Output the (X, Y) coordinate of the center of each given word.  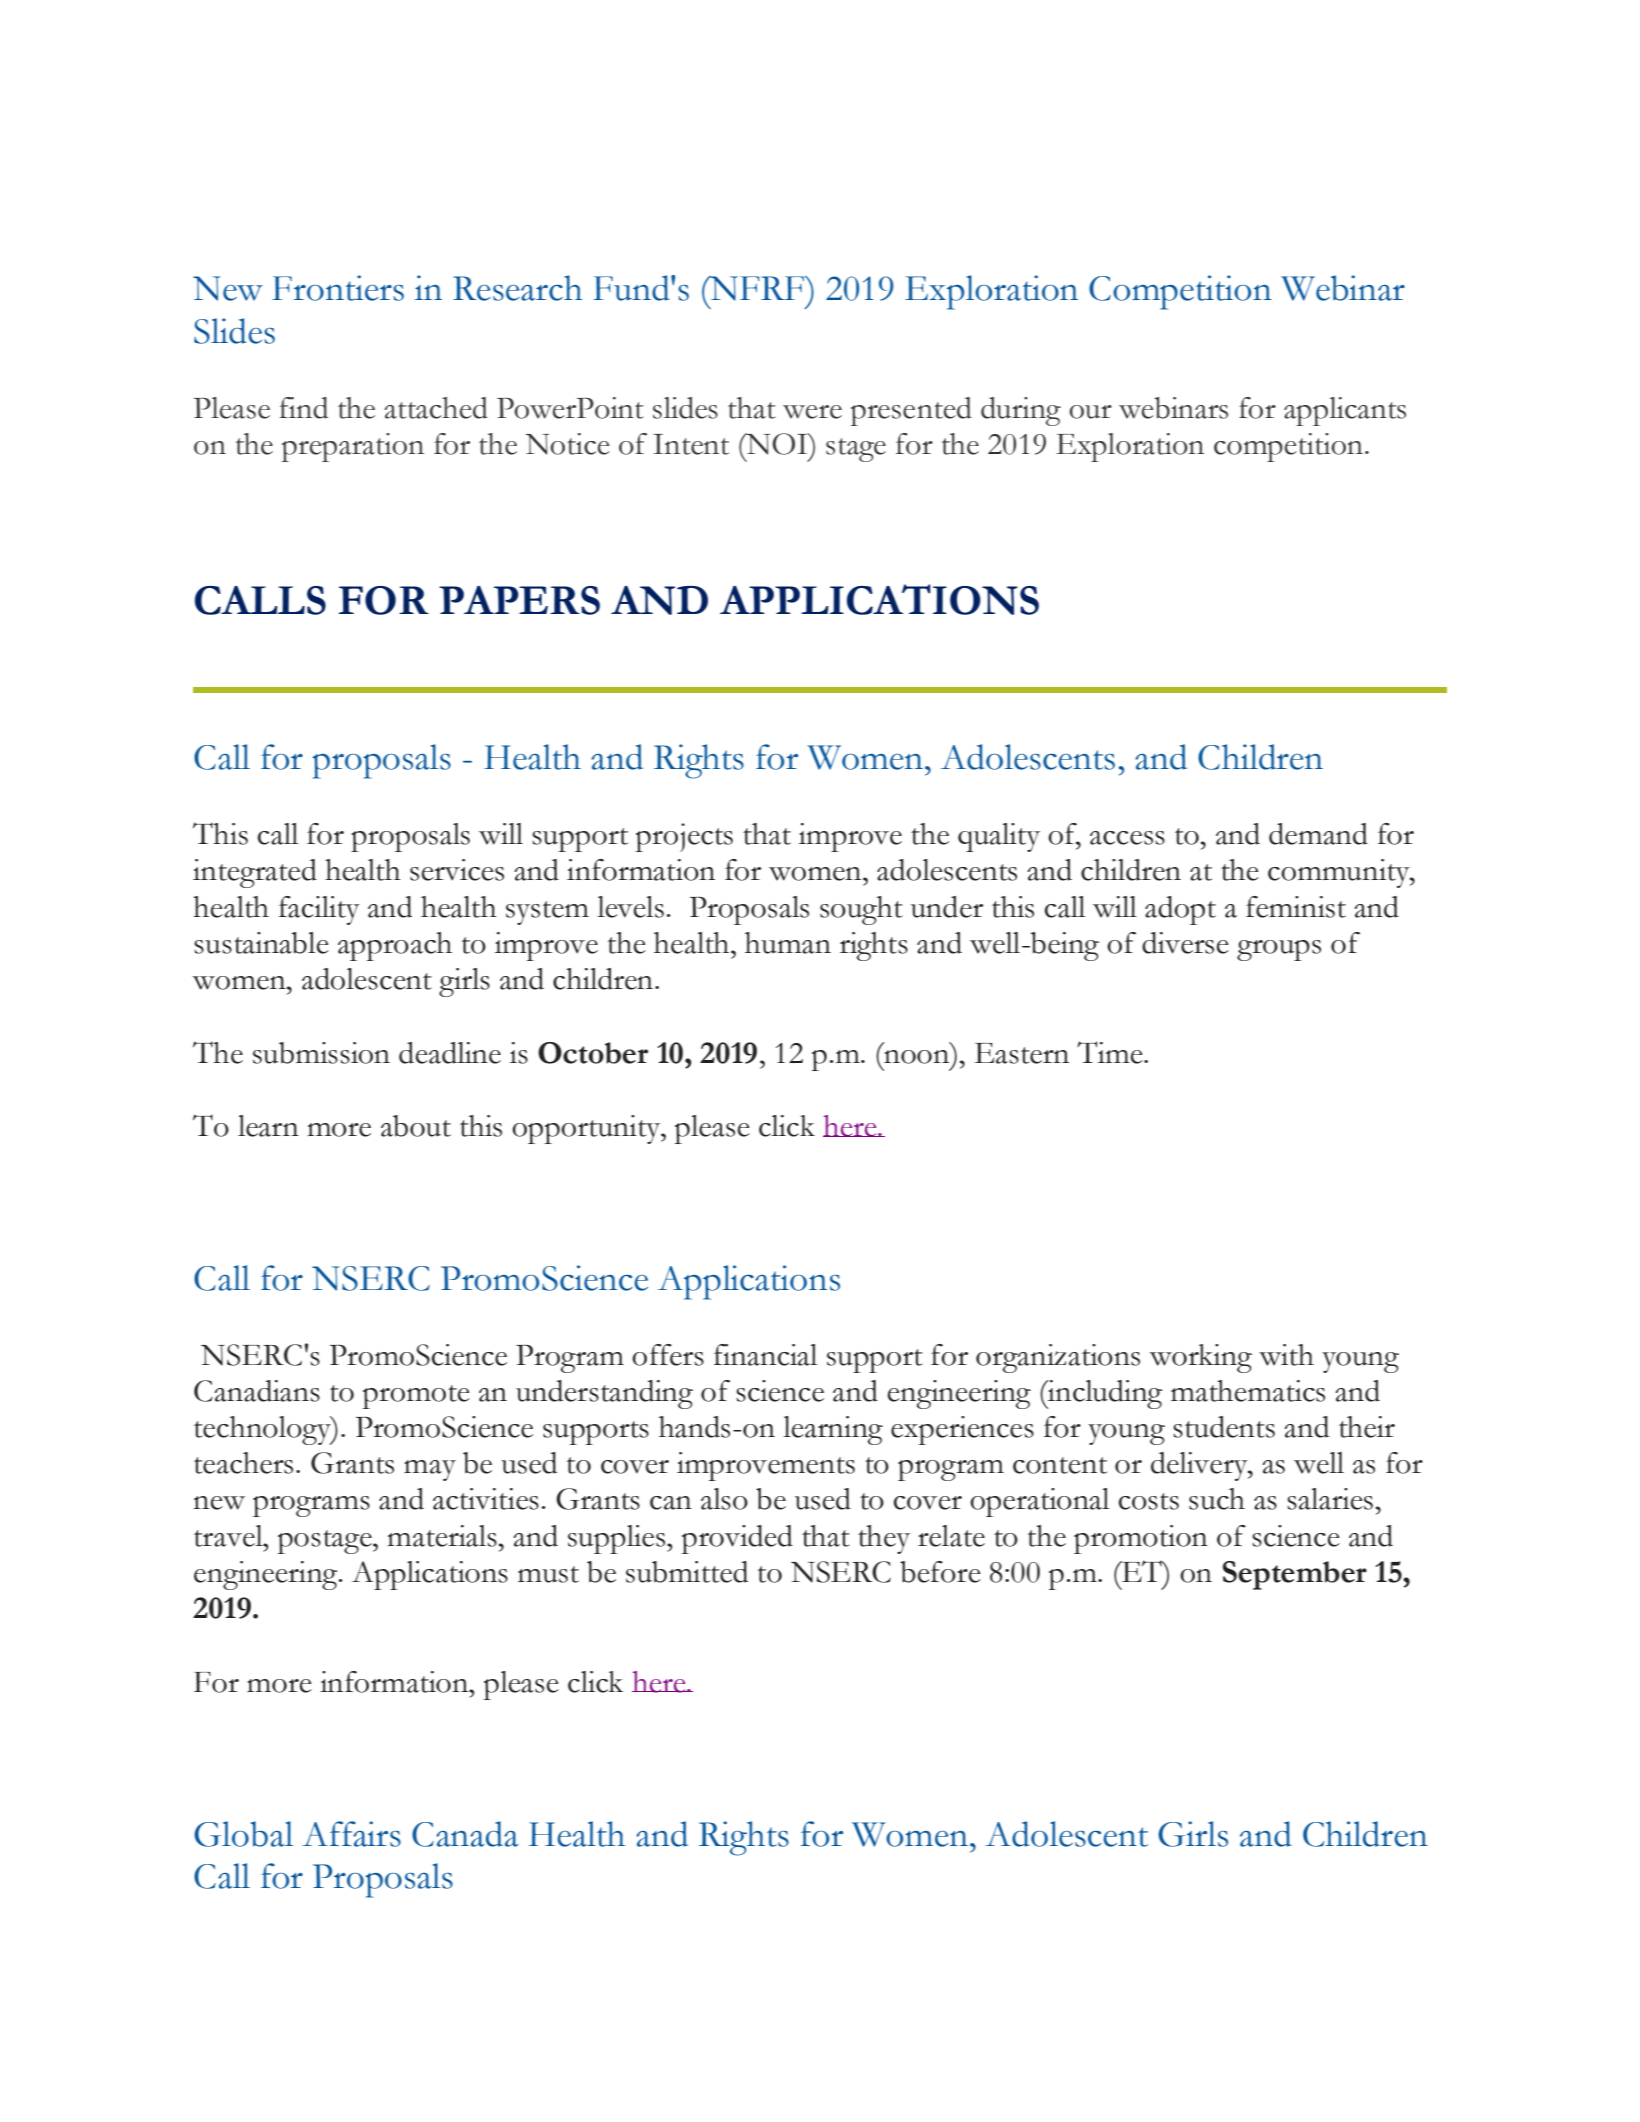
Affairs (351, 1834)
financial (765, 1355)
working (1200, 1358)
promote (416, 1397)
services (457, 870)
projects (684, 837)
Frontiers (338, 288)
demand (1318, 834)
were (812, 412)
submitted (687, 1572)
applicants (1345, 411)
